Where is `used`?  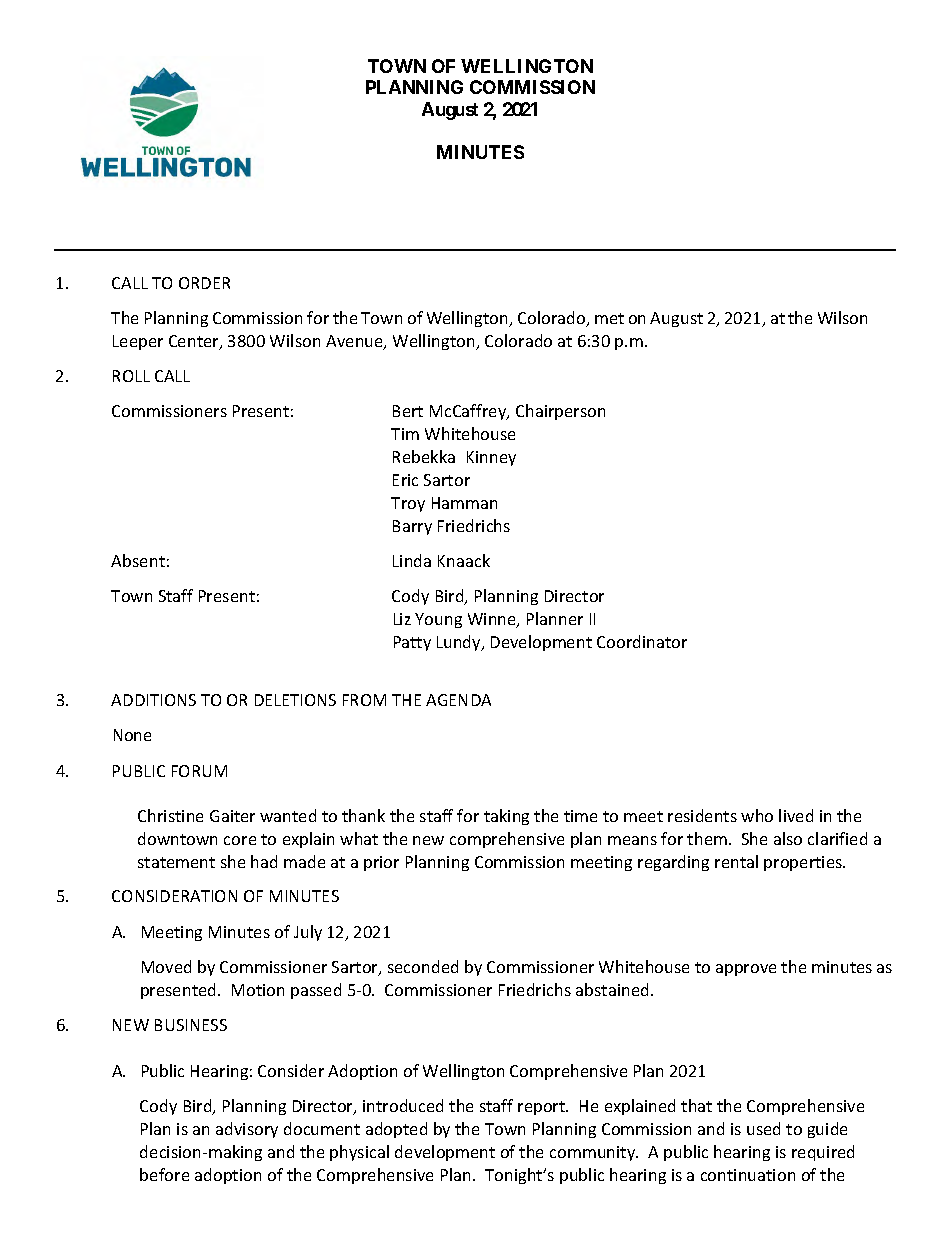 used is located at coordinates (763, 1128).
